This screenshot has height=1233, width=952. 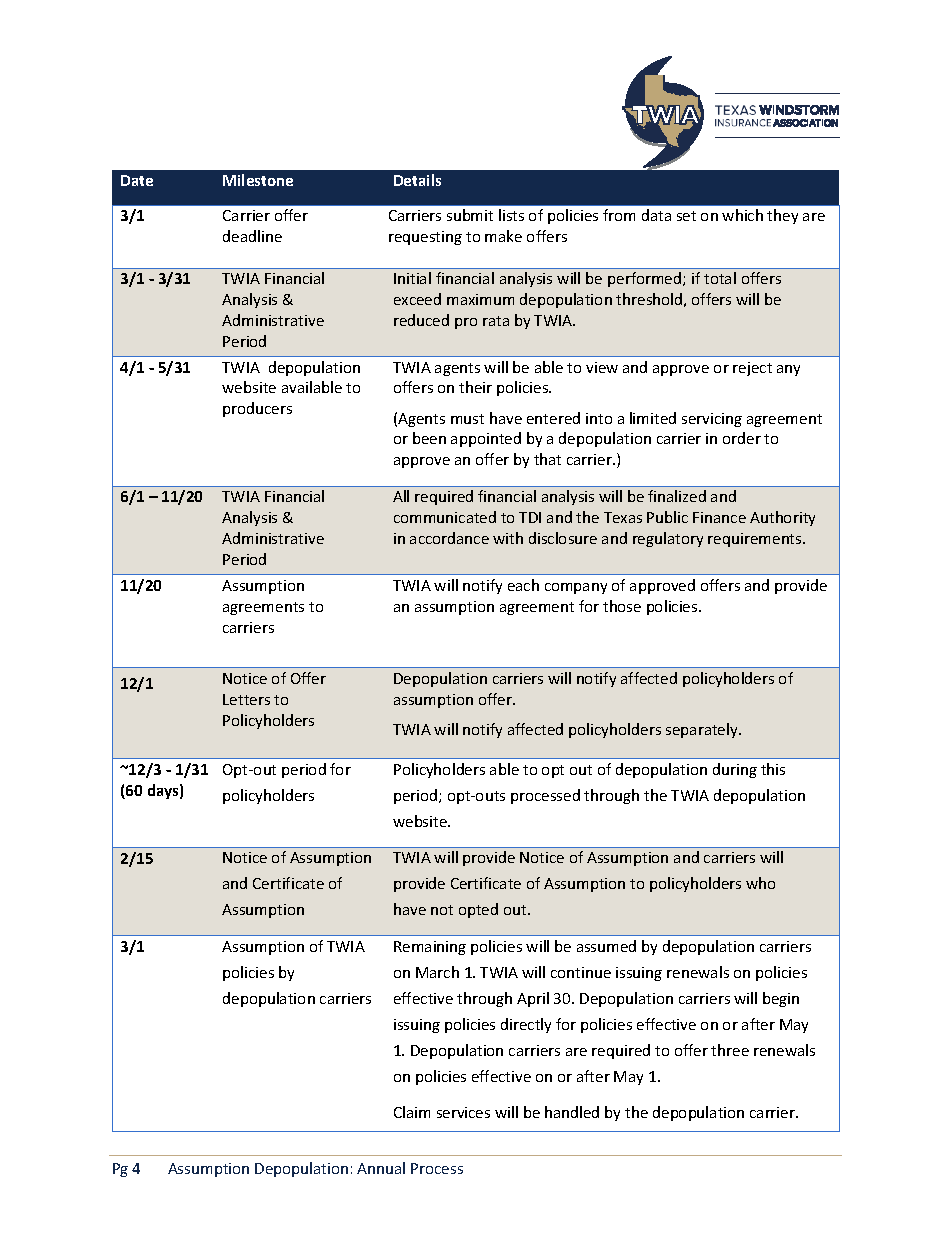 I want to click on separately, so click(x=703, y=730).
